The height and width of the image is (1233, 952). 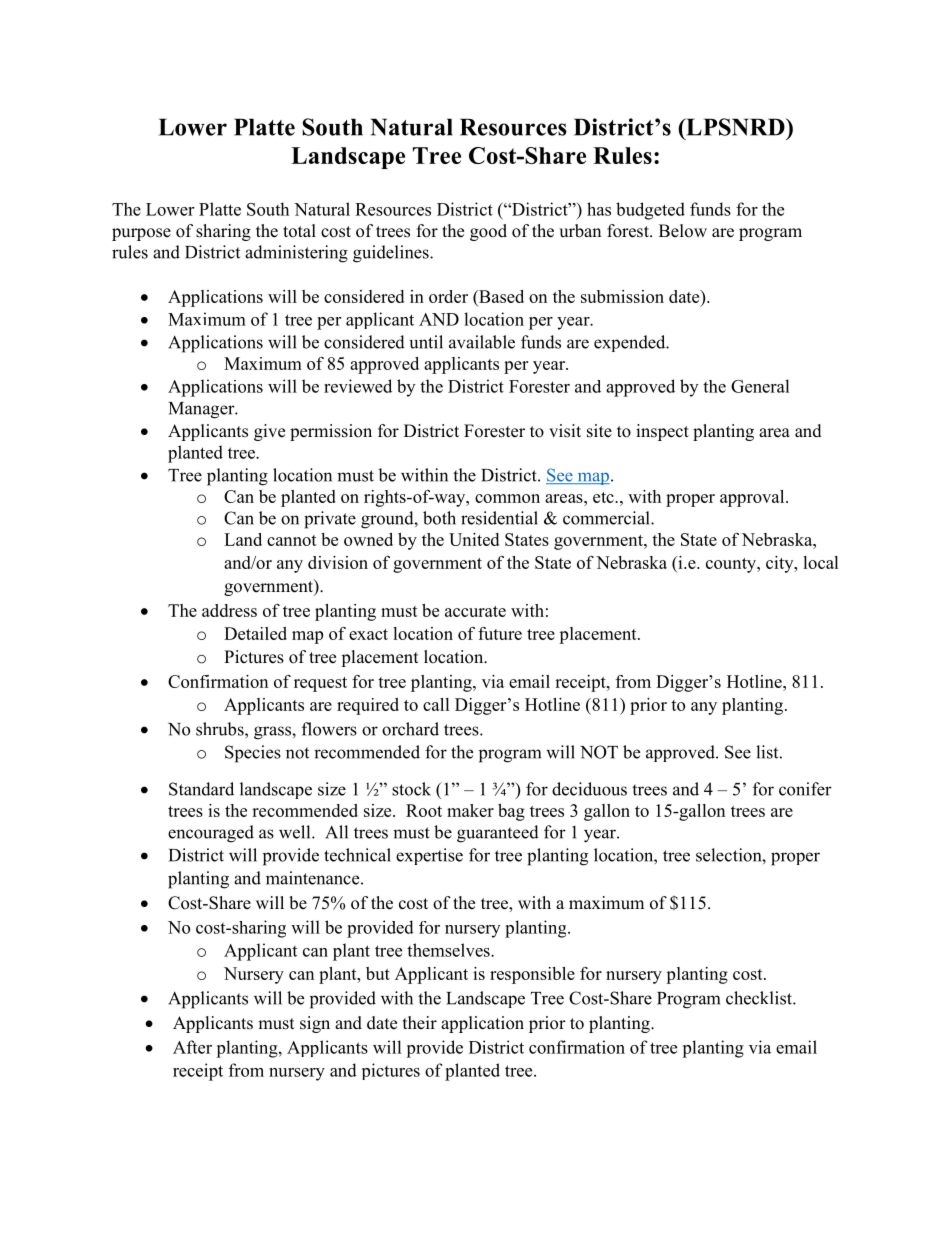 What do you see at coordinates (482, 342) in the image?
I see `available` at bounding box center [482, 342].
